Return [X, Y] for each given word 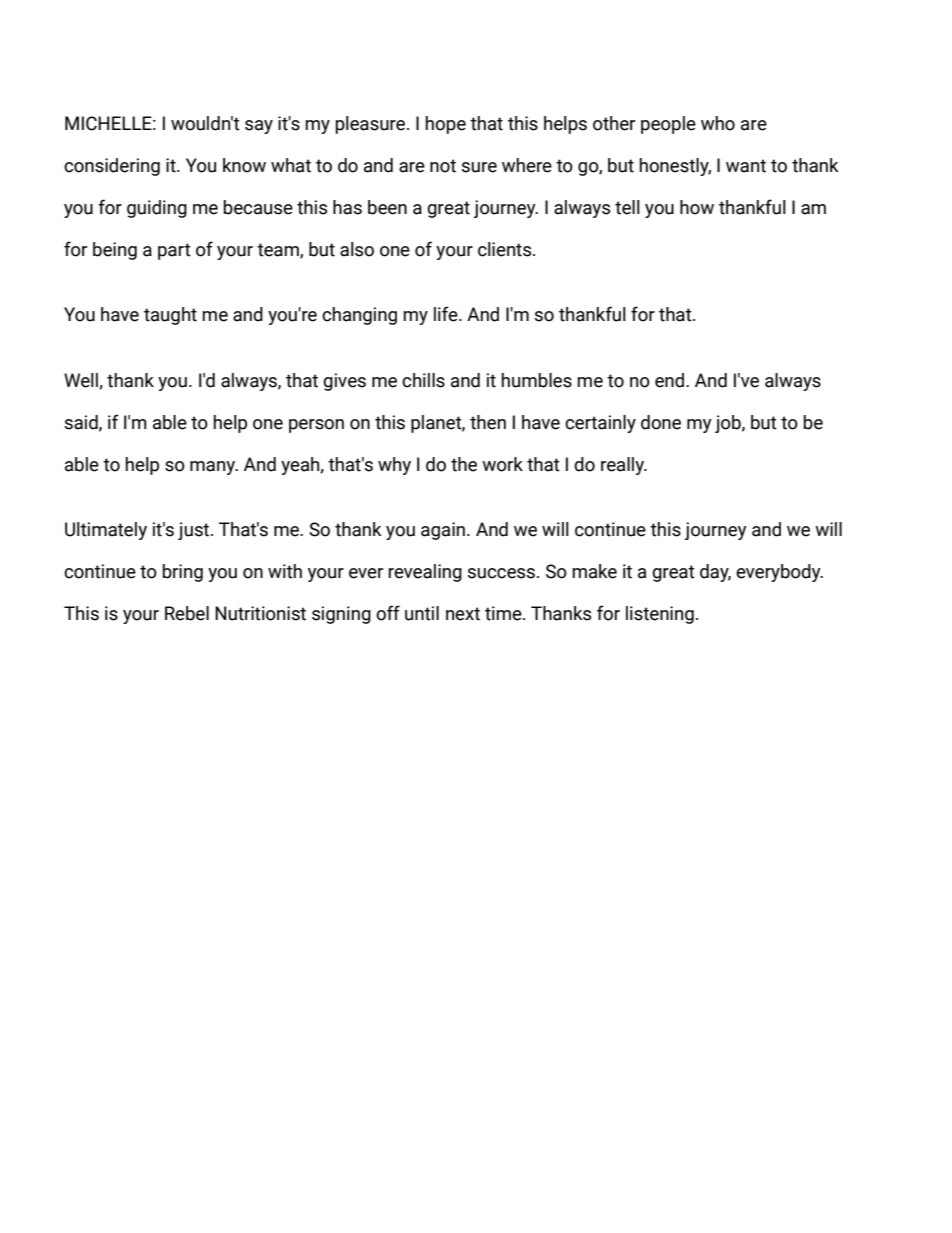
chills [423, 380]
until [422, 613]
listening [660, 615]
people [668, 125]
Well [82, 381]
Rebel [187, 613]
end [671, 380]
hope [446, 125]
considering [112, 167]
